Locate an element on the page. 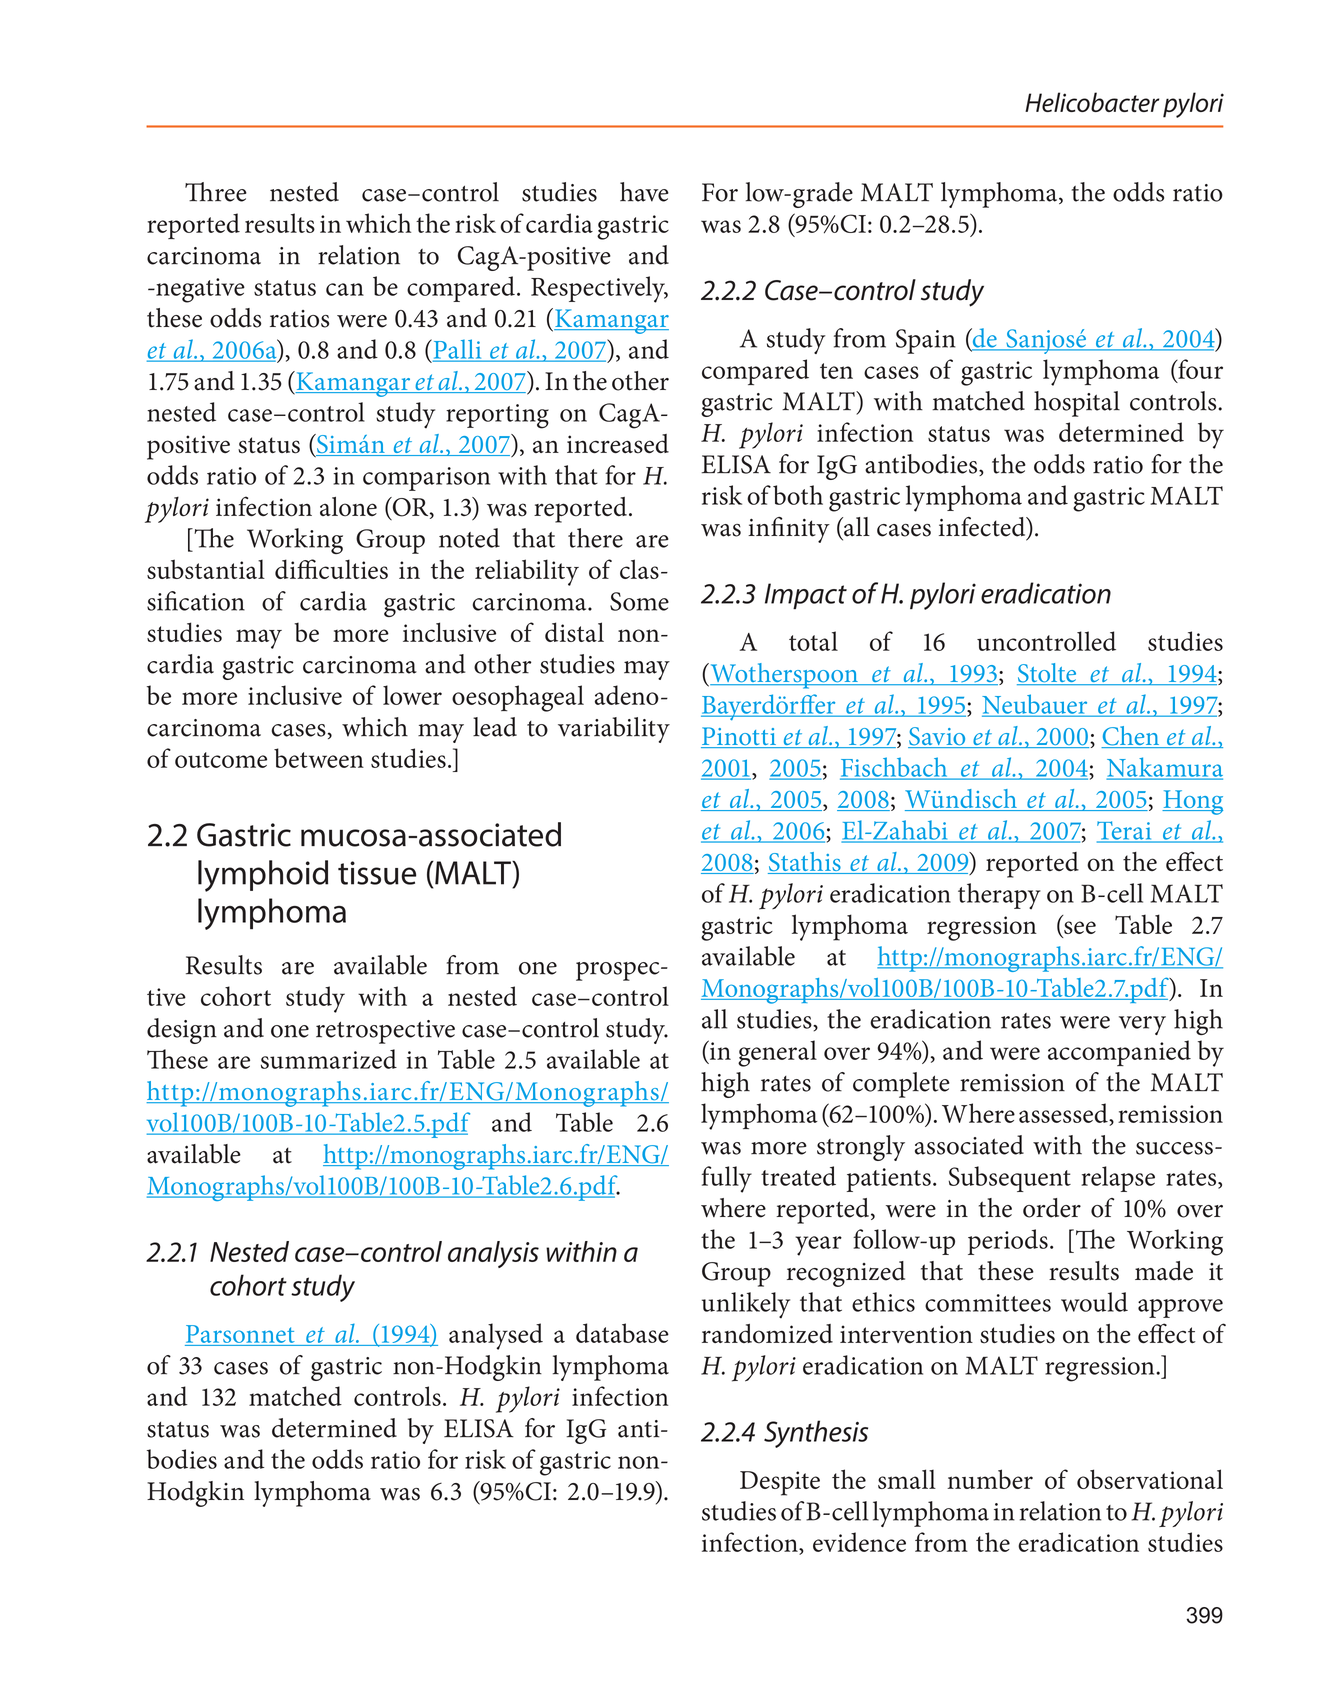 Image resolution: width=1338 pixels, height=1688 pixels. lymphoid is located at coordinates (263, 876).
